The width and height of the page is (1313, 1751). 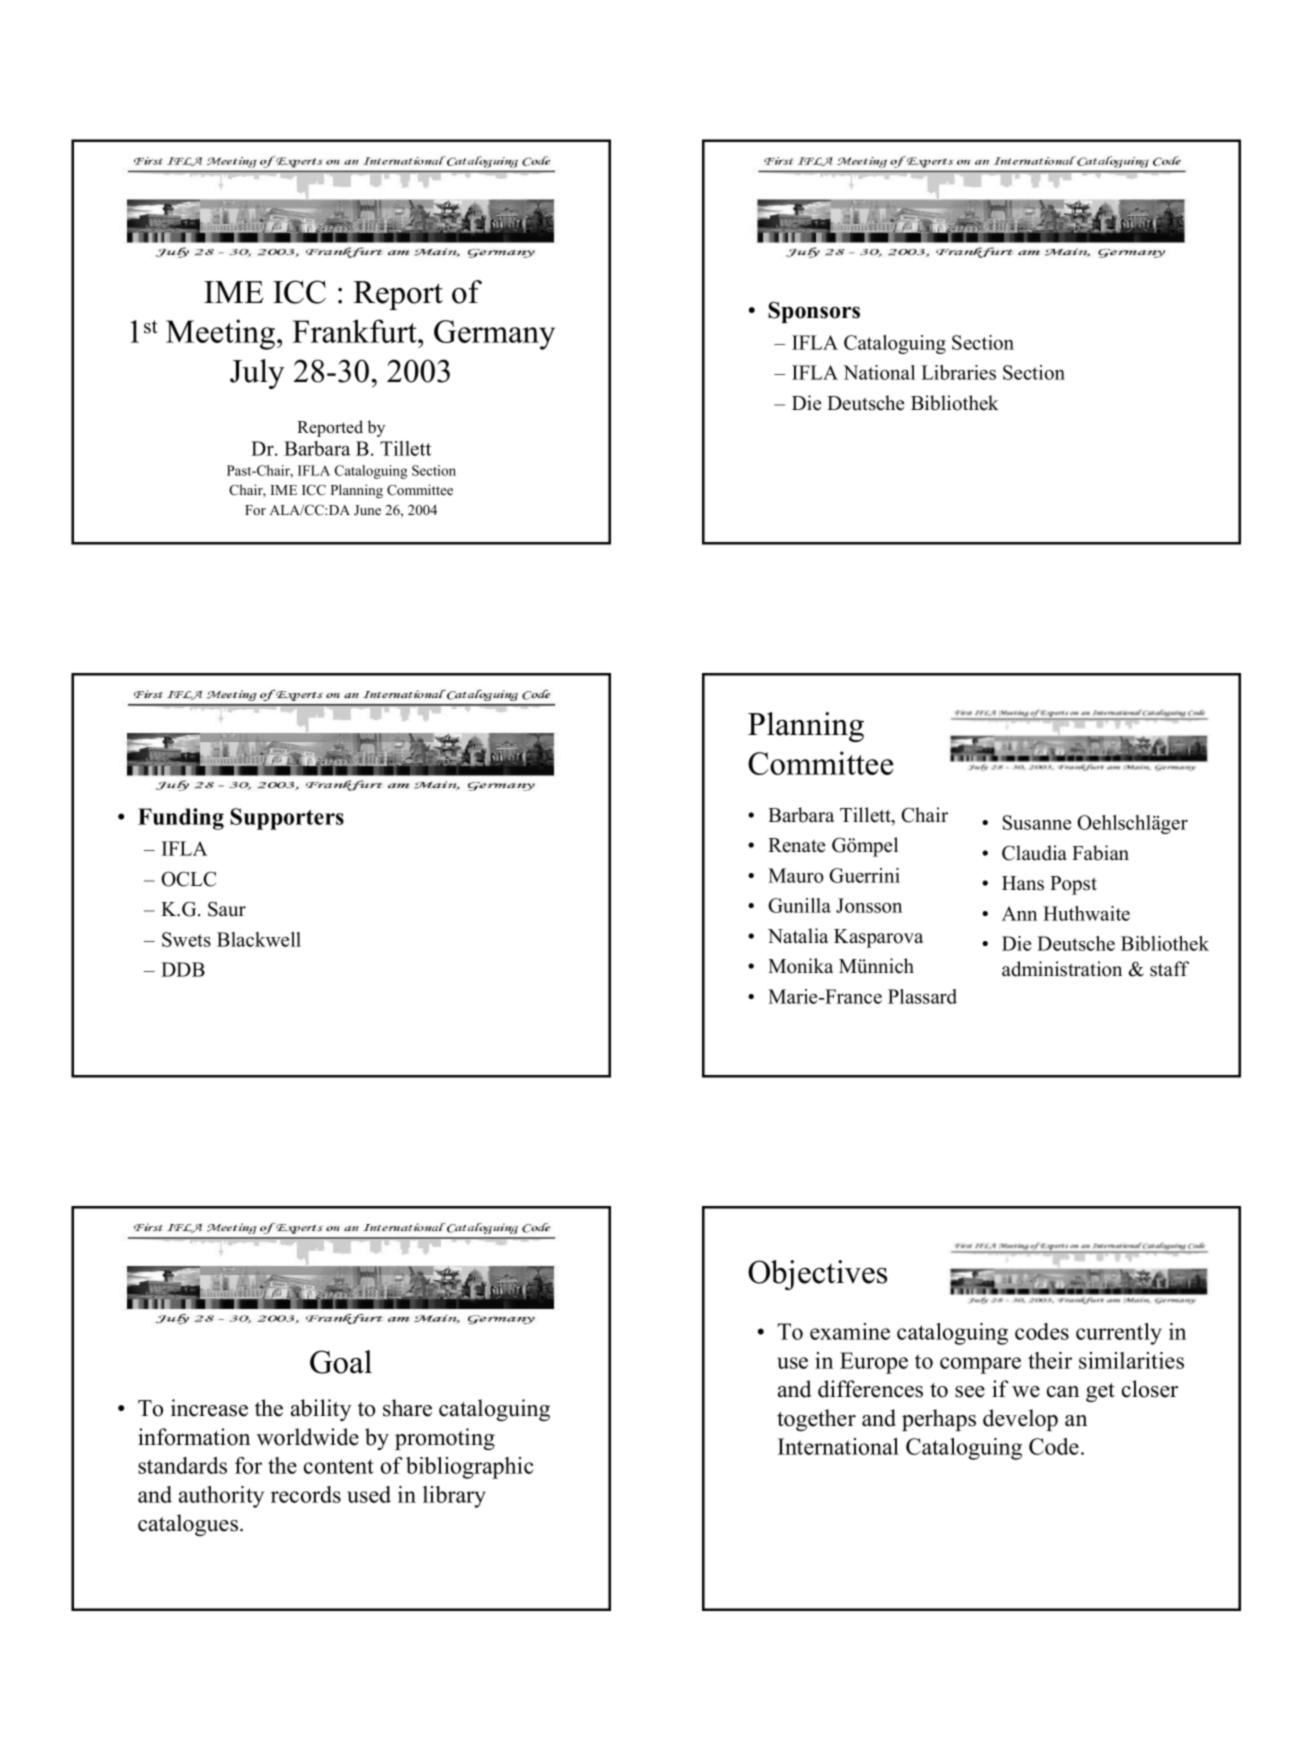 I want to click on Natalia, so click(x=798, y=935).
